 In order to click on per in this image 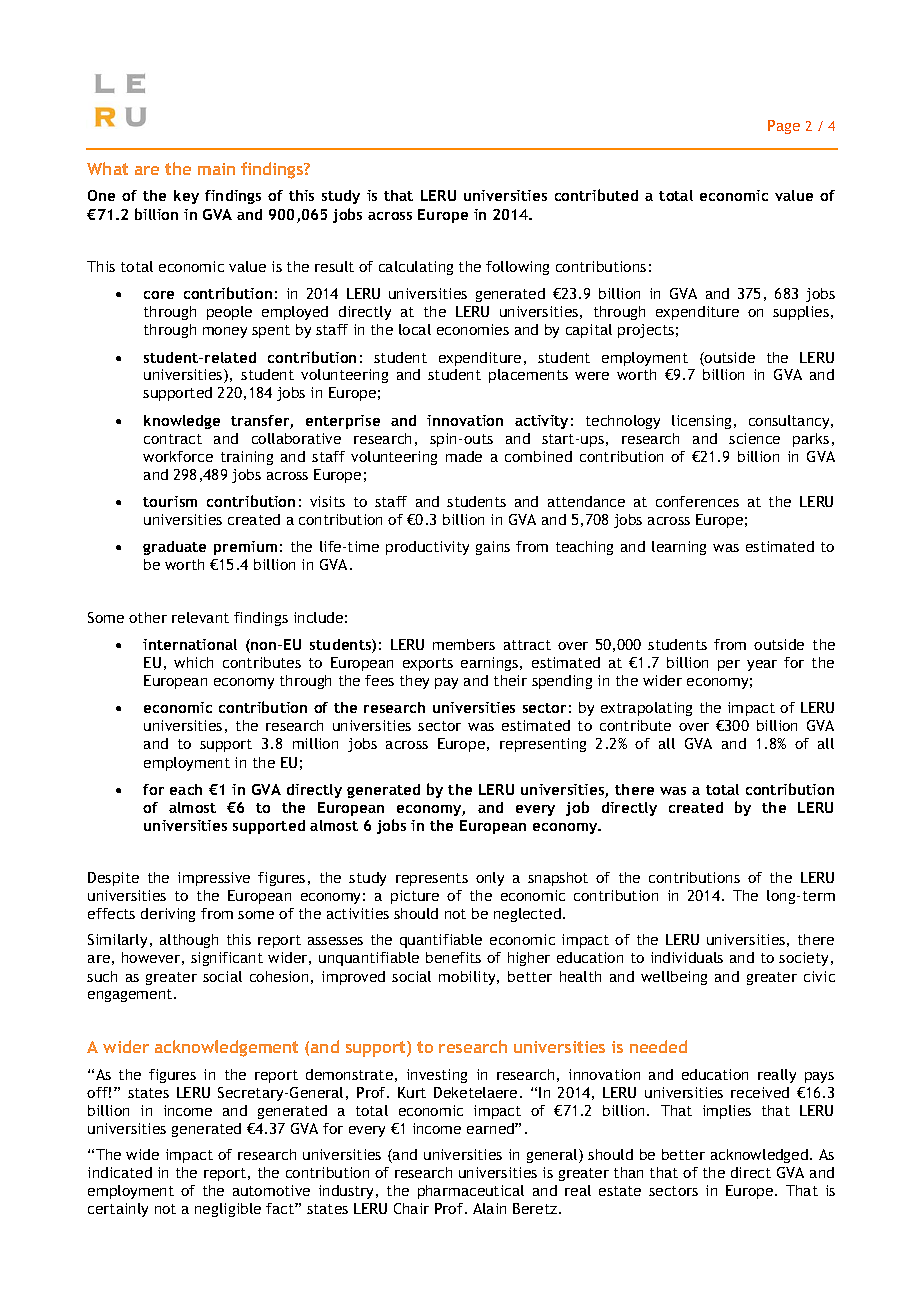, I will do `click(729, 665)`.
